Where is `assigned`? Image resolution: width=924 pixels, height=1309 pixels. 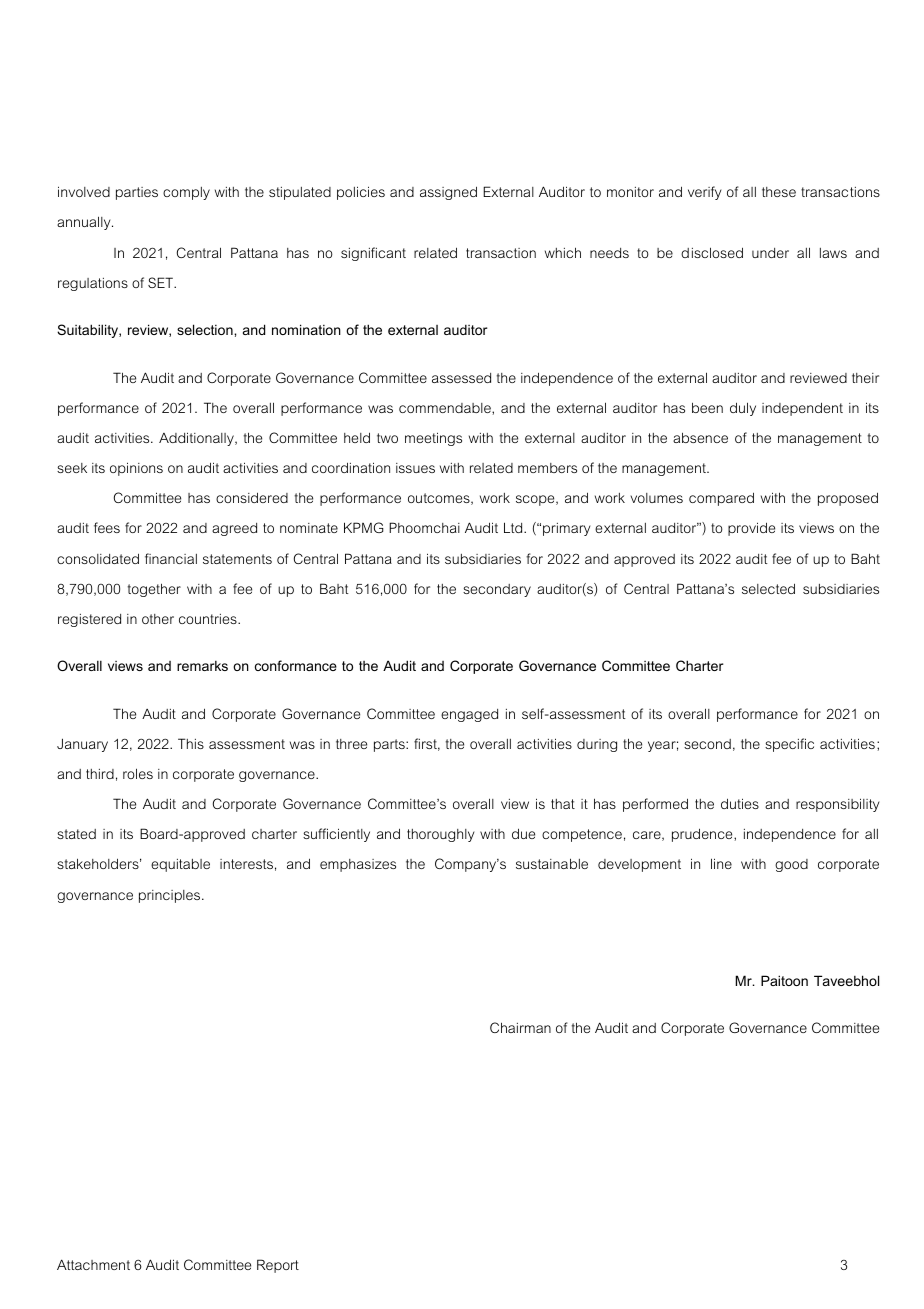
assigned is located at coordinates (448, 193).
